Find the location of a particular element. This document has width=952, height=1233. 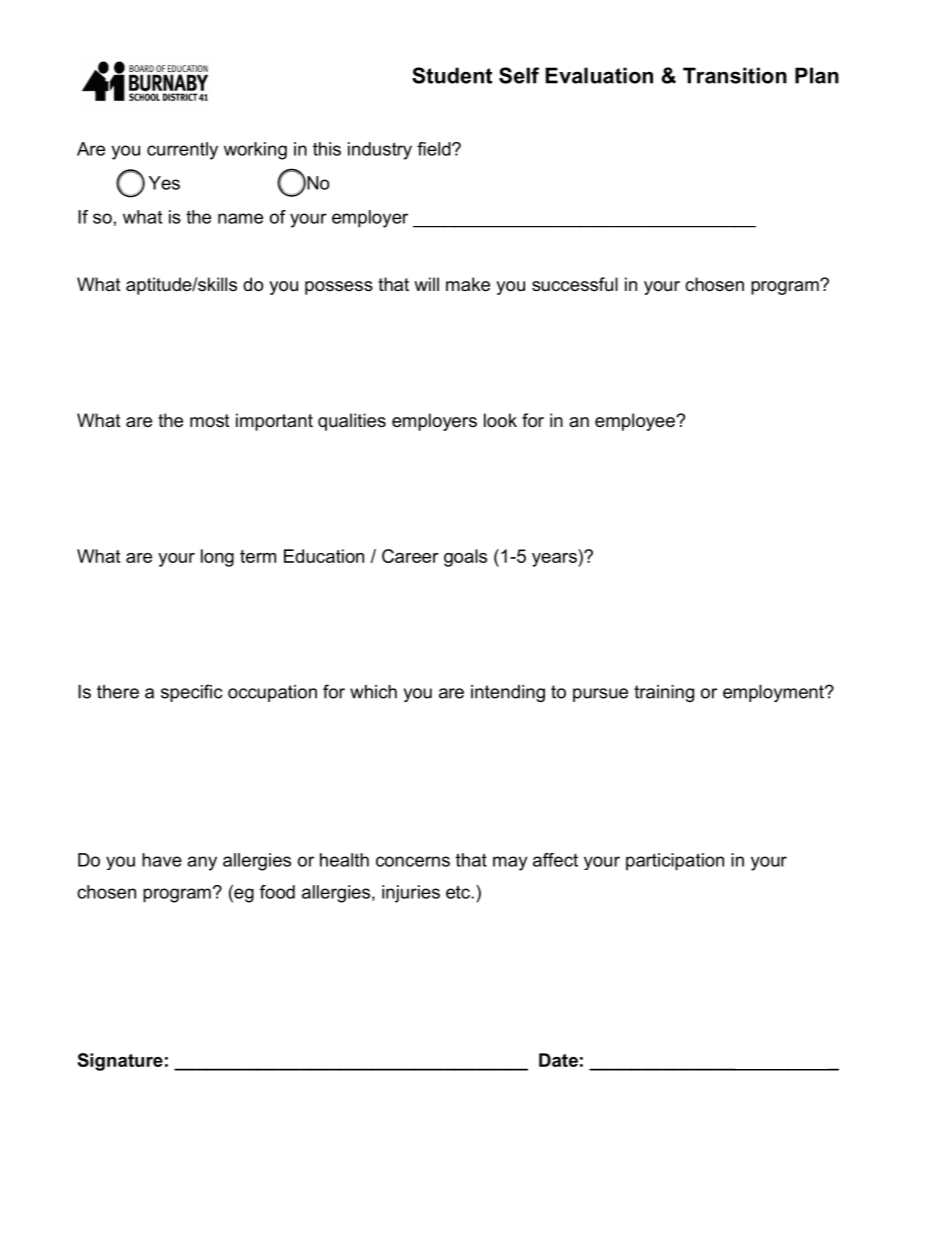

make is located at coordinates (468, 284).
